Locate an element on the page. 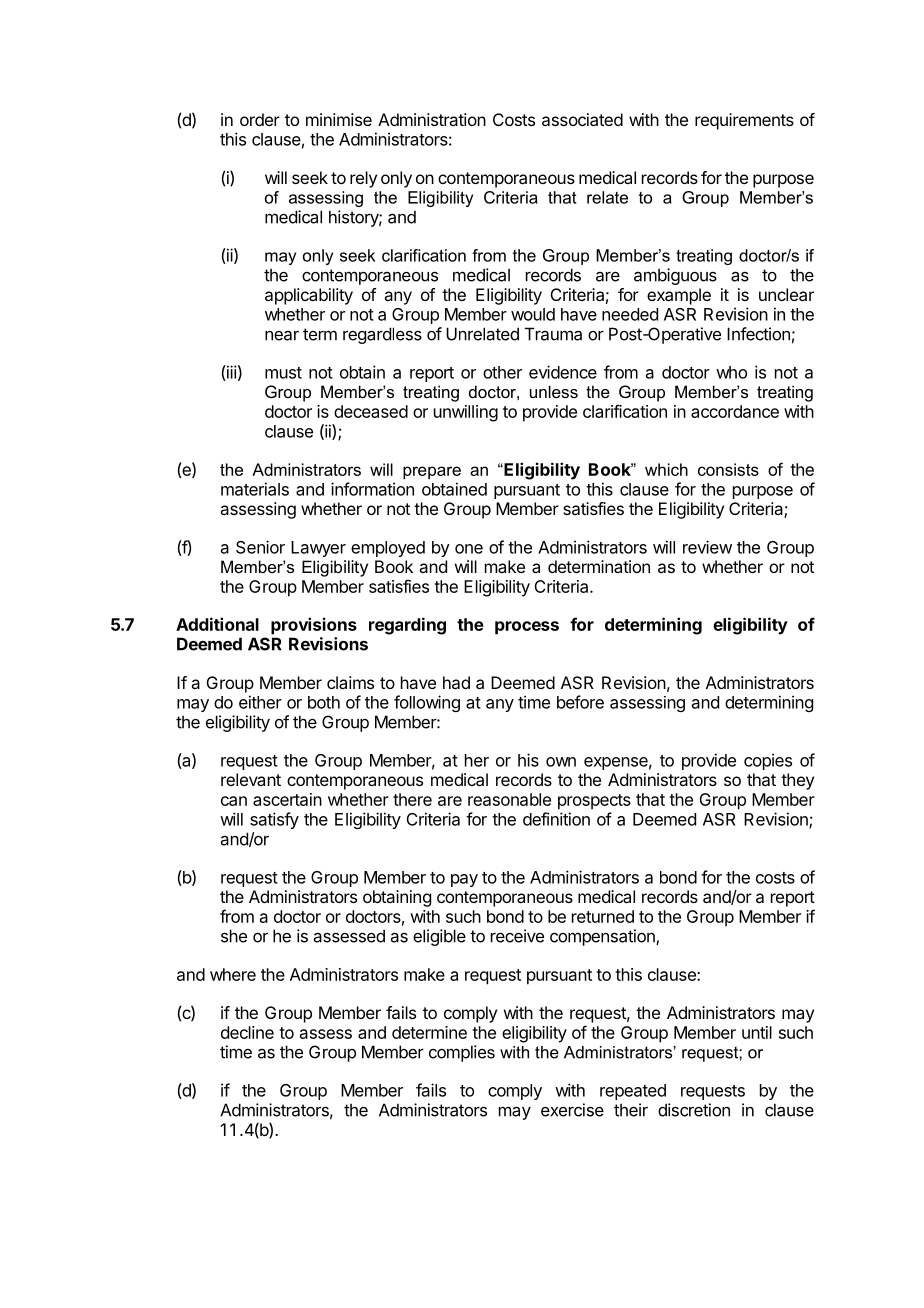 The image size is (924, 1308). decline is located at coordinates (247, 1032).
